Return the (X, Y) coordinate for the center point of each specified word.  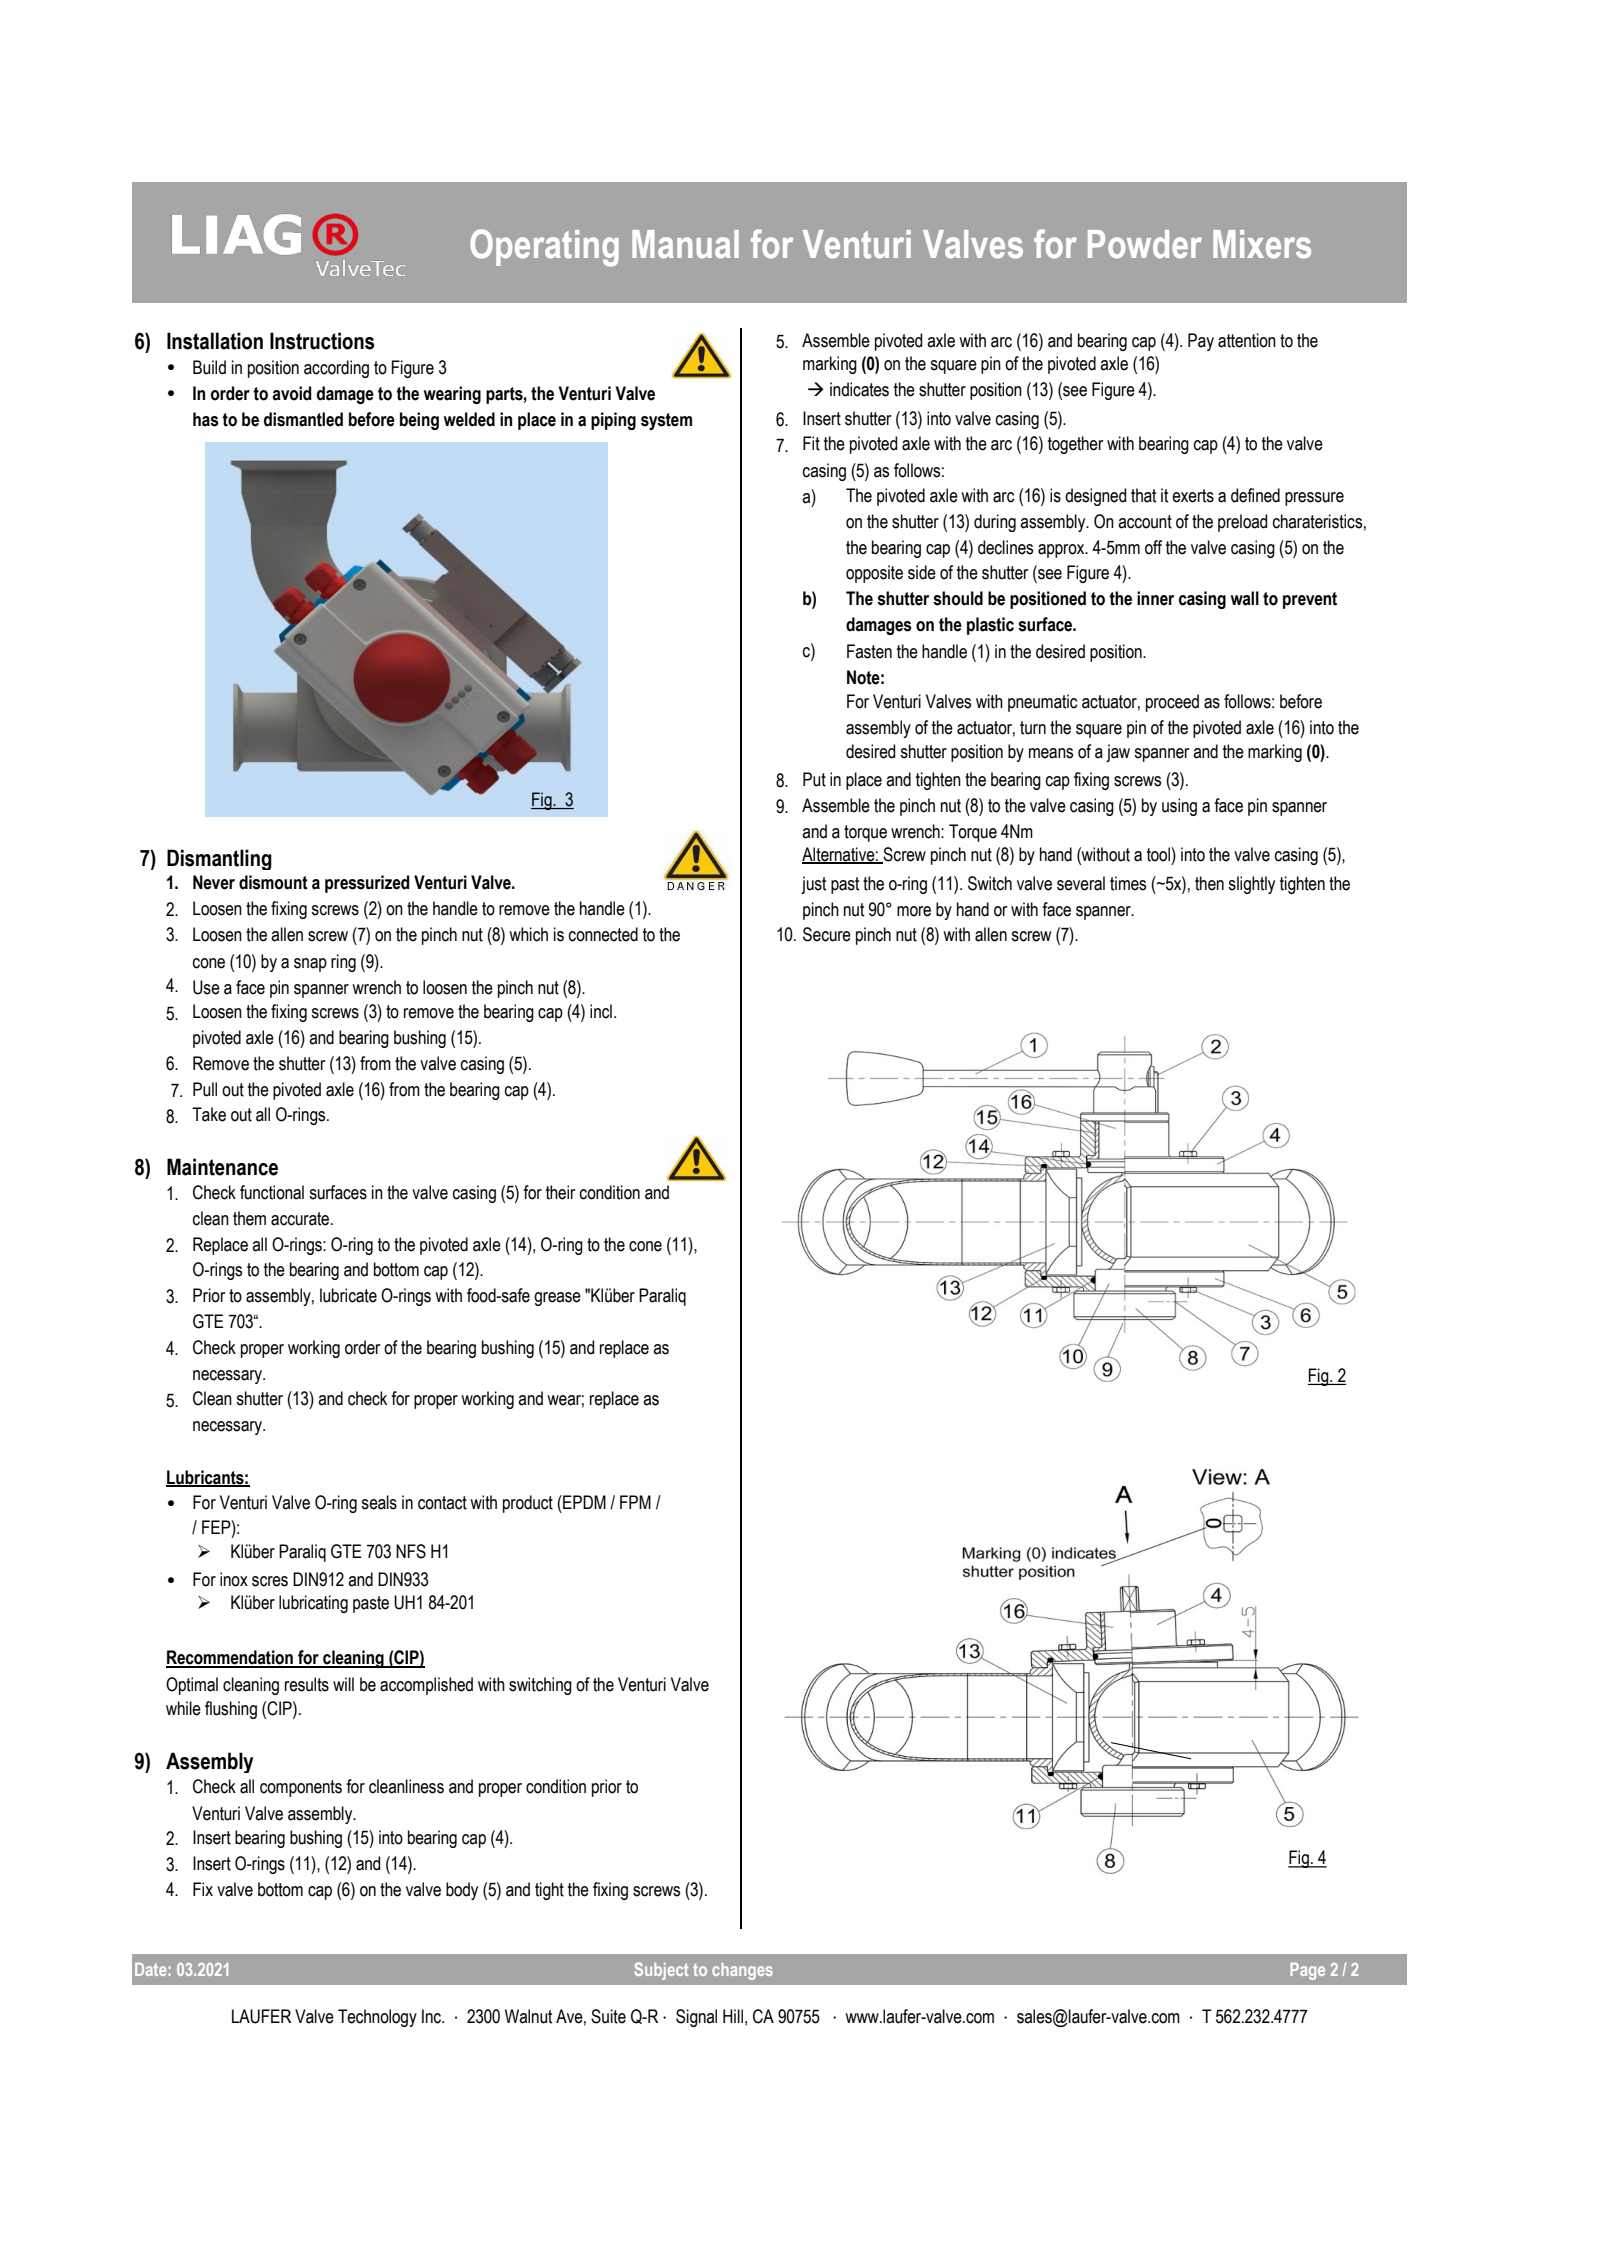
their (560, 1192)
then (1209, 883)
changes (742, 1971)
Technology (377, 2018)
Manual (685, 244)
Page (1307, 1971)
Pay (1201, 342)
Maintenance (222, 1167)
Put (814, 779)
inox (234, 1579)
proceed (1172, 703)
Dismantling (219, 859)
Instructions (322, 341)
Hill (733, 2016)
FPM (635, 1502)
